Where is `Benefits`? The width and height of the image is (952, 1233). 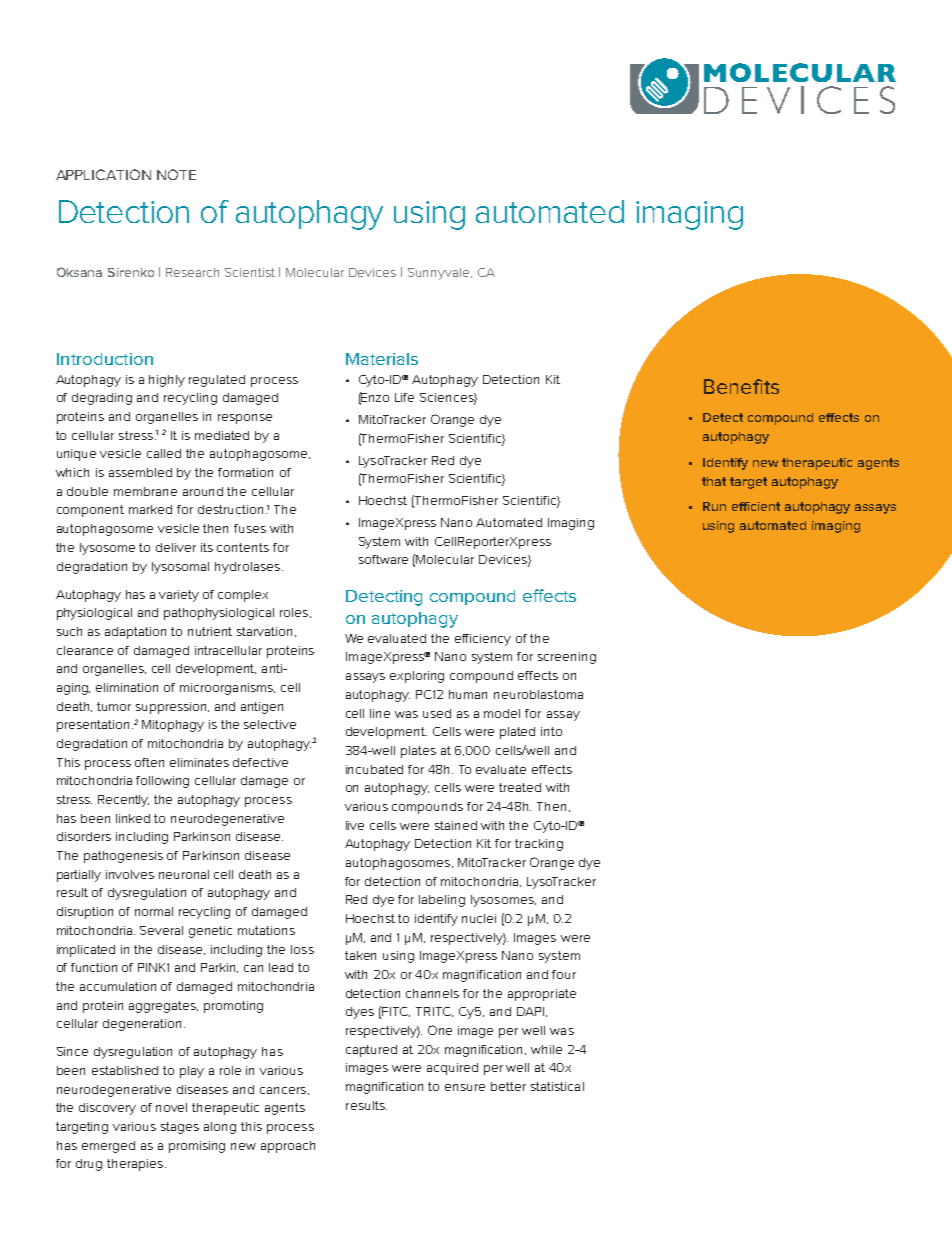
Benefits is located at coordinates (741, 386).
